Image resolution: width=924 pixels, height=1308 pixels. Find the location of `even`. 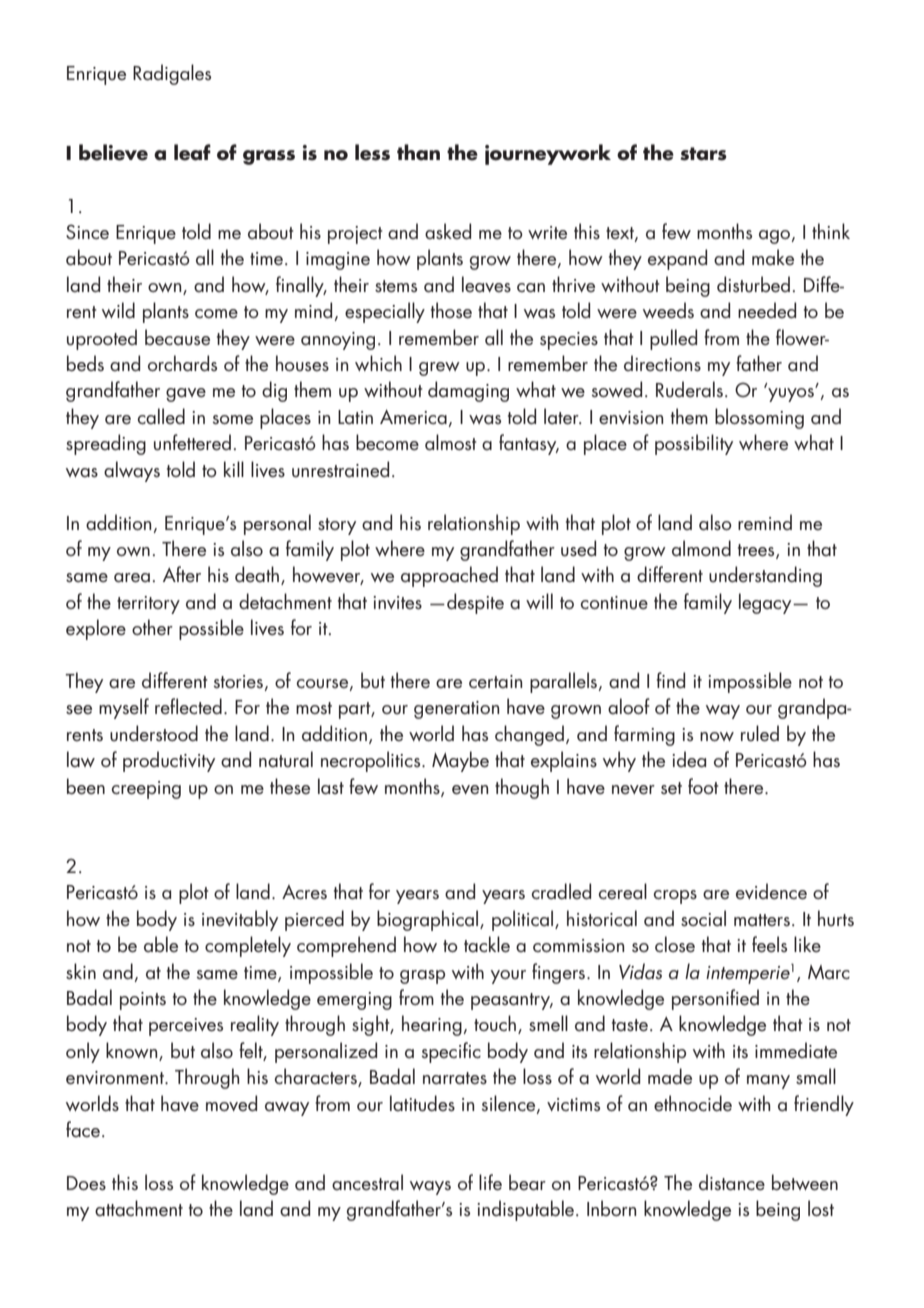

even is located at coordinates (470, 790).
